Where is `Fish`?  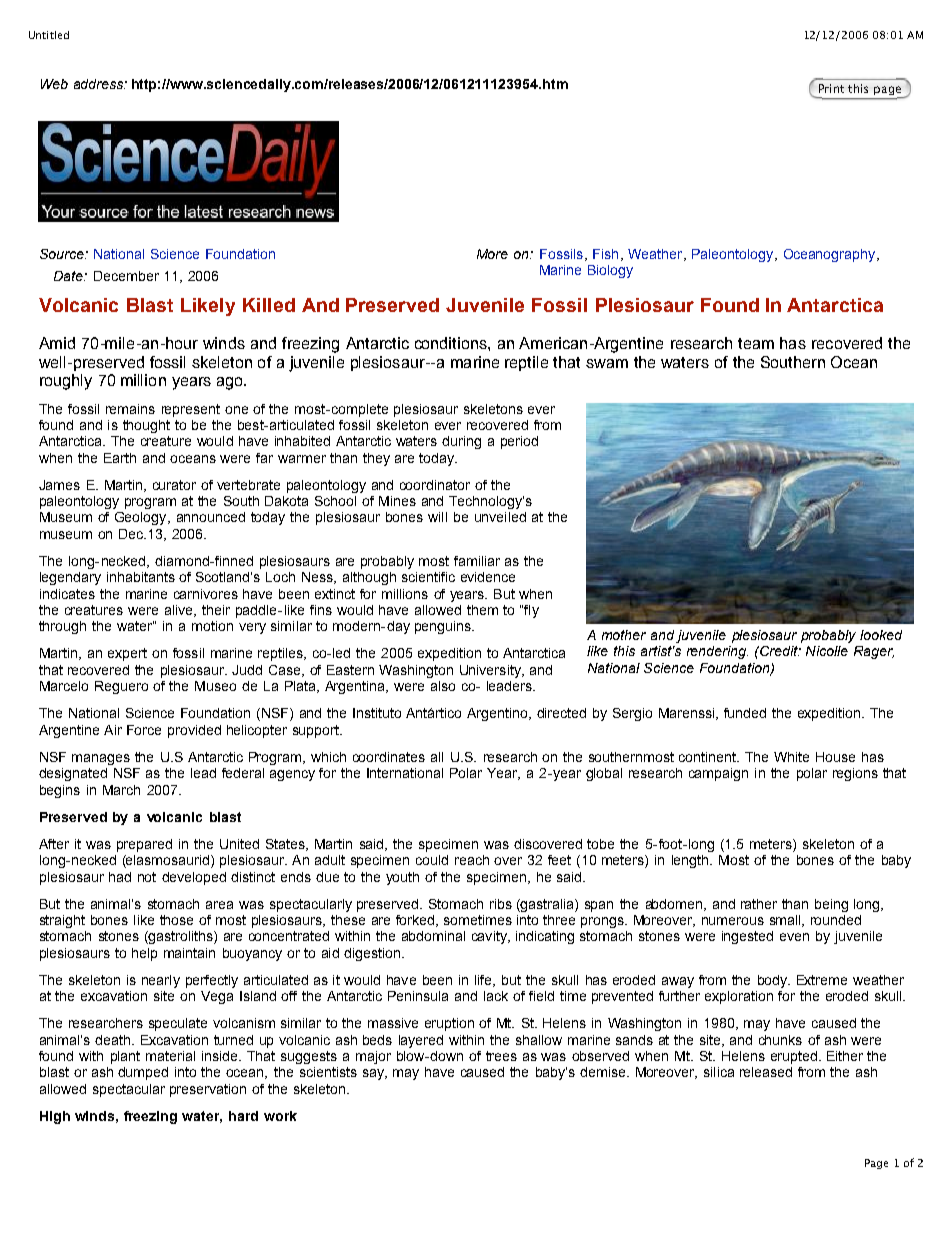 Fish is located at coordinates (605, 254).
